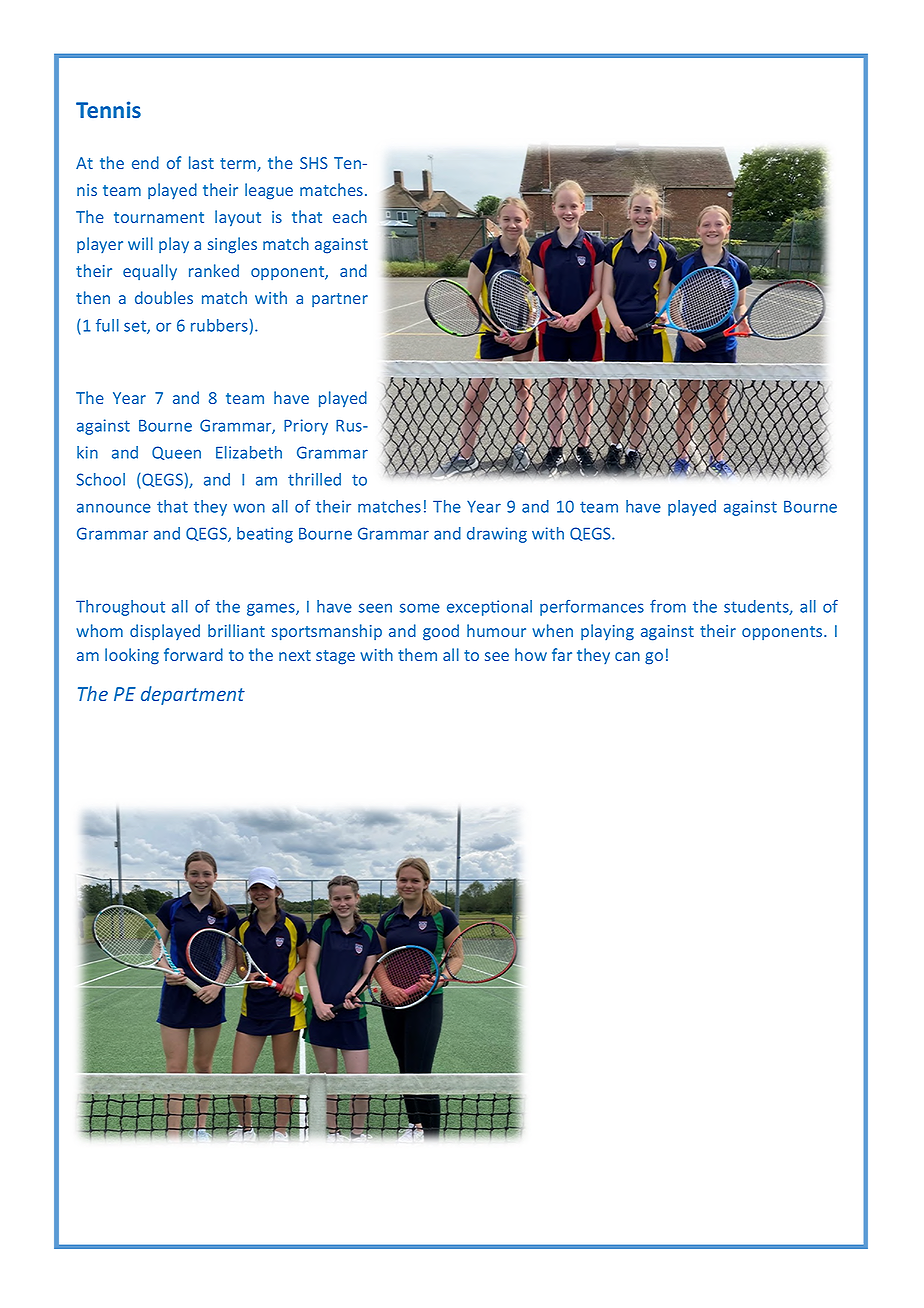 This screenshot has height=1308, width=924. I want to click on Tennis, so click(108, 109).
